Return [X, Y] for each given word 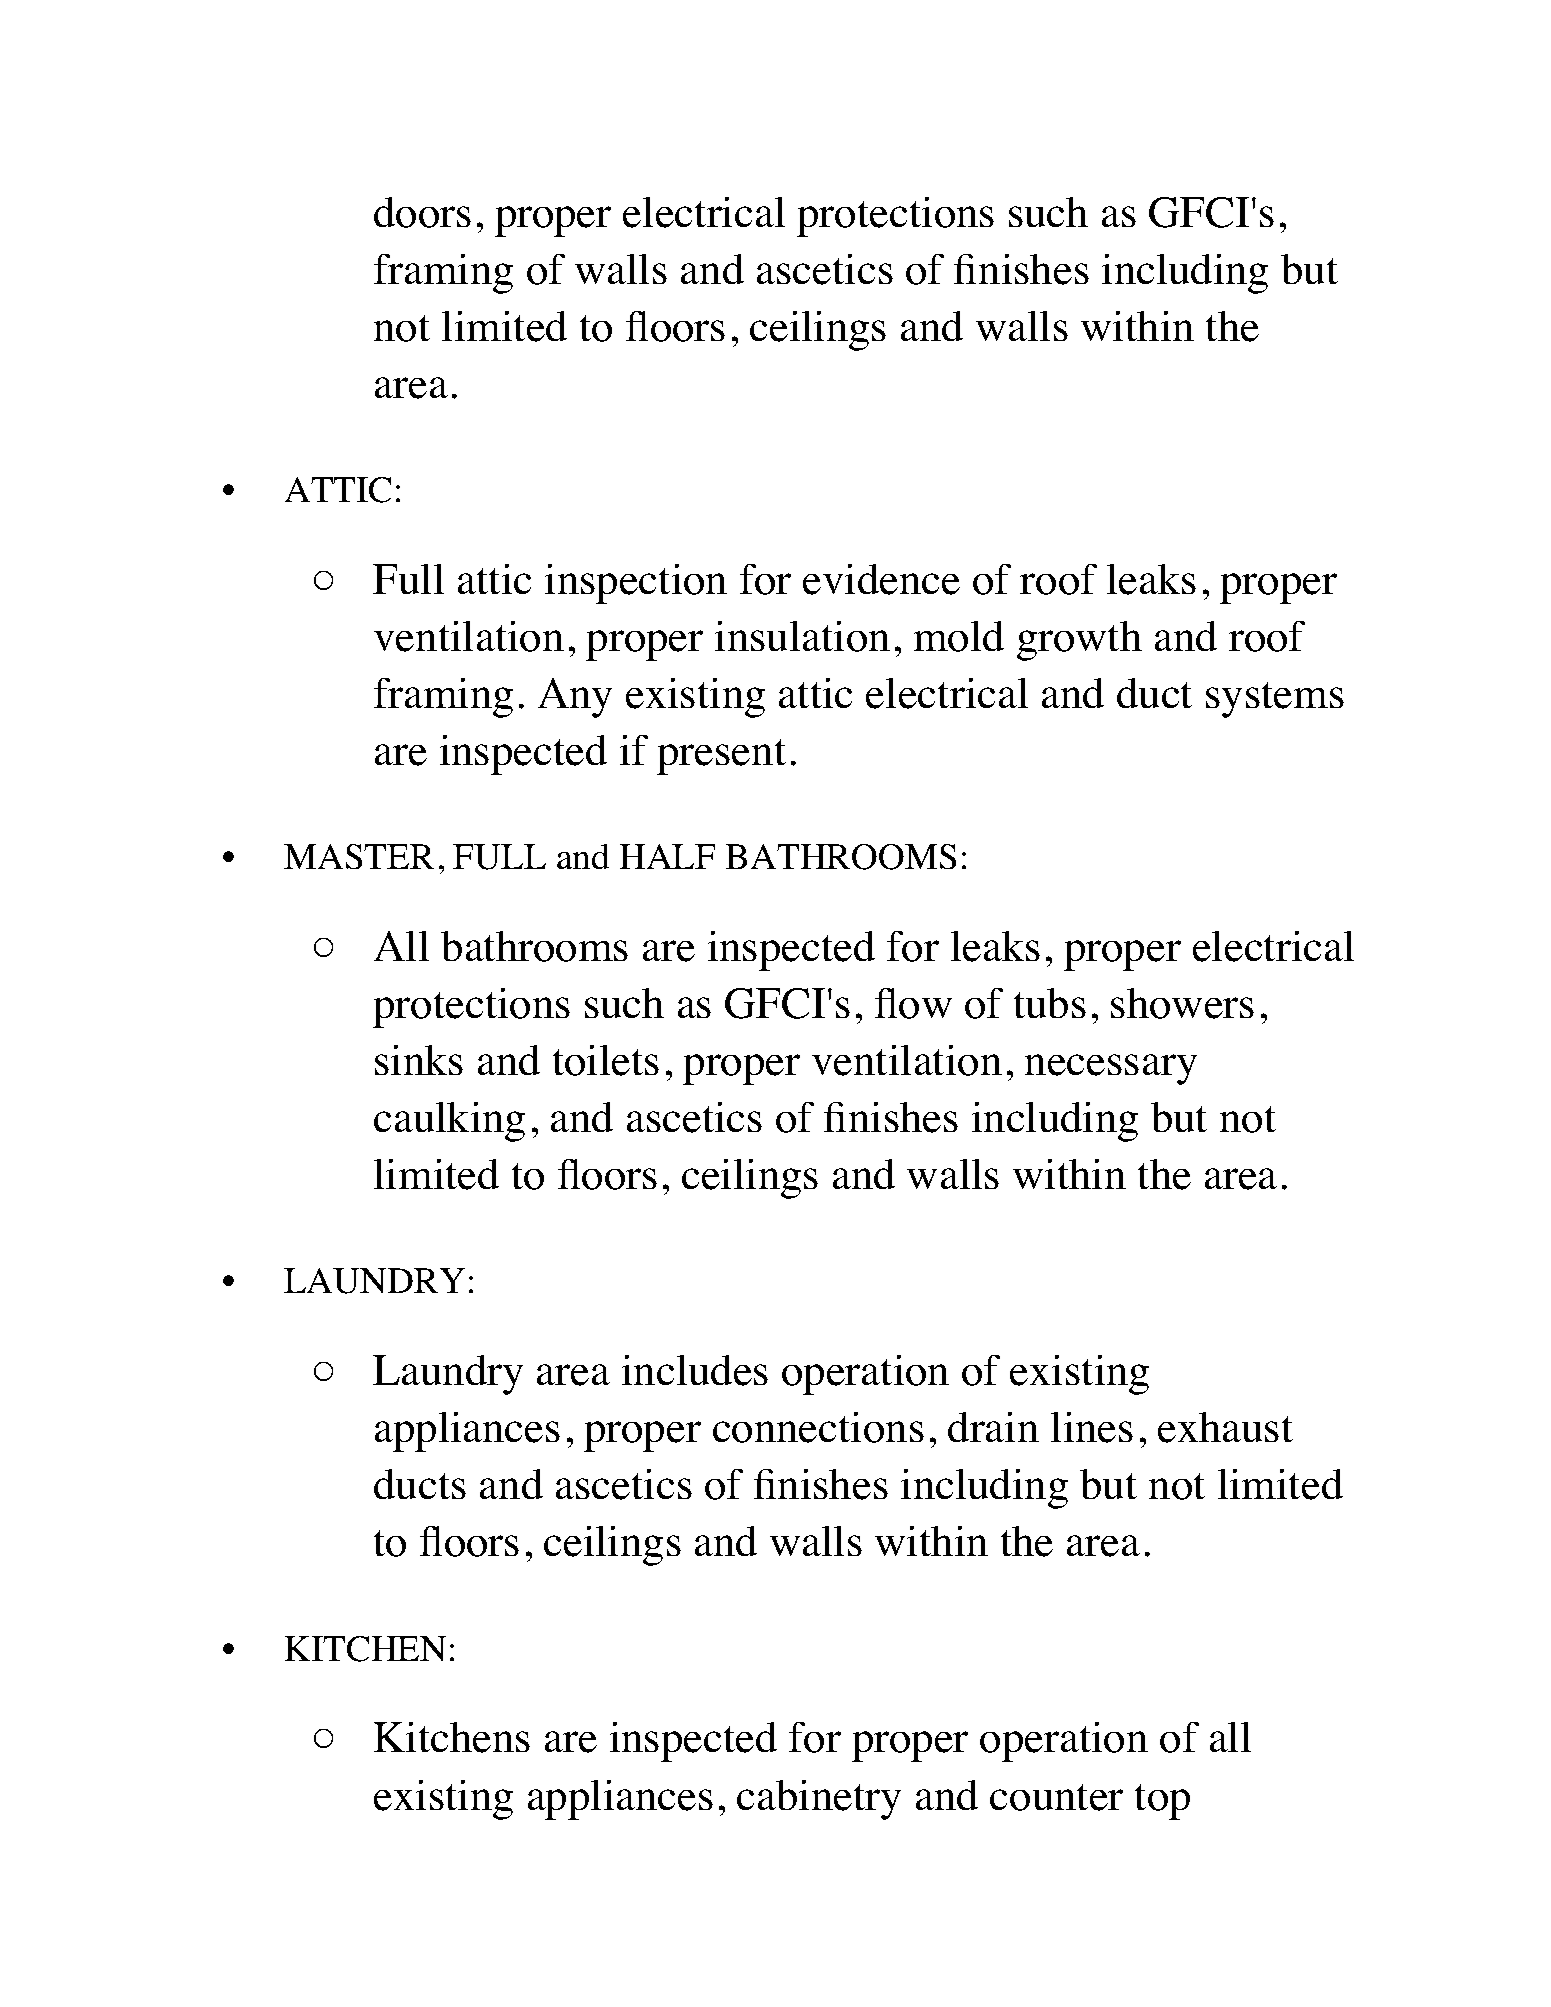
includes [695, 1370]
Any [575, 698]
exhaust [1225, 1427]
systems [1275, 700]
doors [422, 212]
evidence [881, 579]
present [721, 757]
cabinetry [819, 1800]
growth [1079, 641]
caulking [449, 1122]
